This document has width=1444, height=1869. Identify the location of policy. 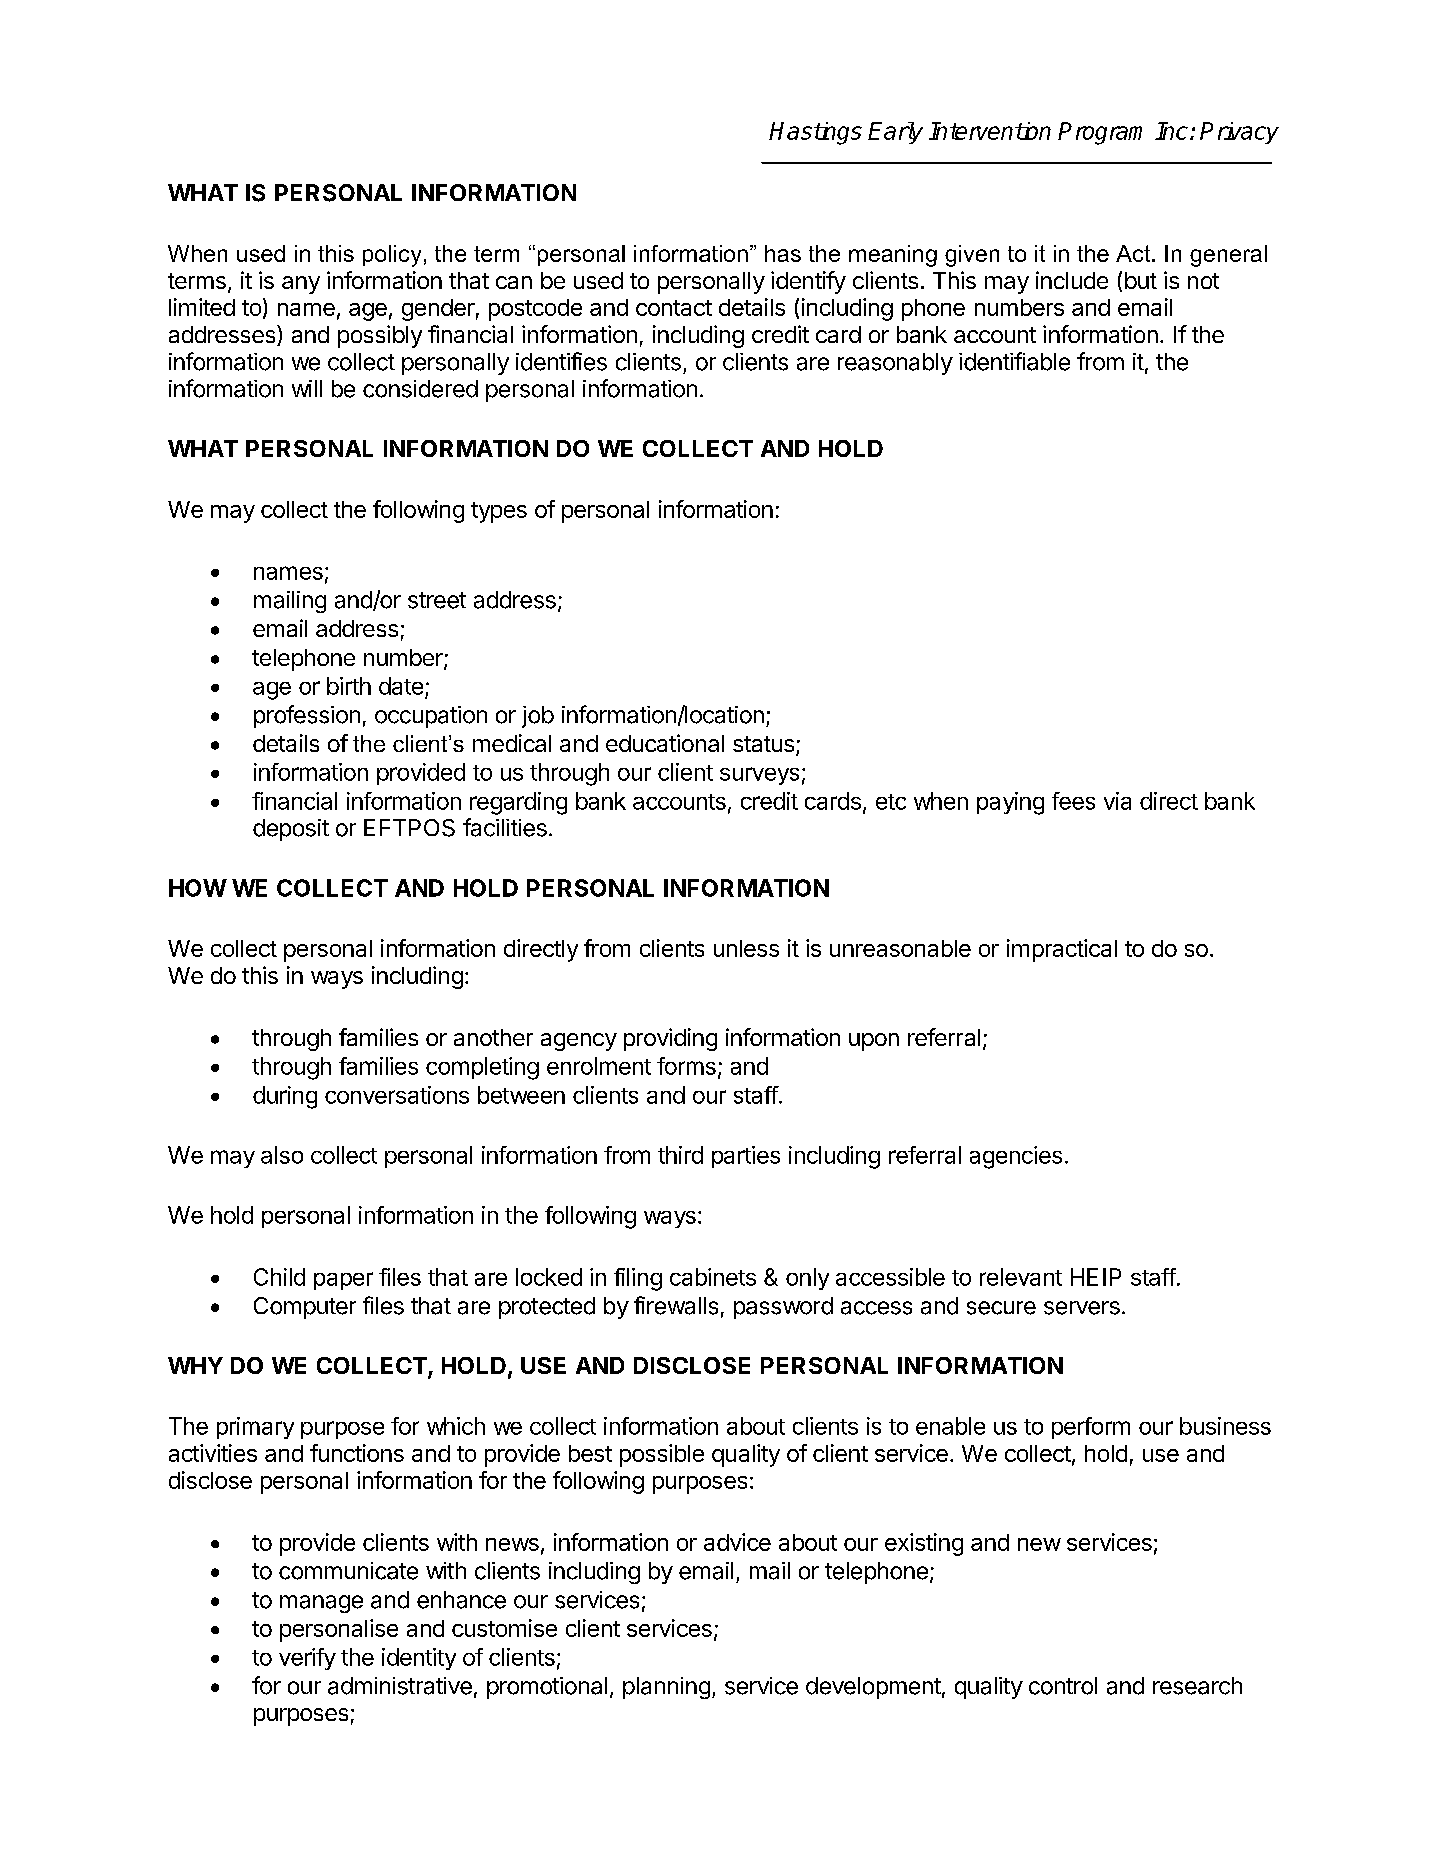
(392, 256).
